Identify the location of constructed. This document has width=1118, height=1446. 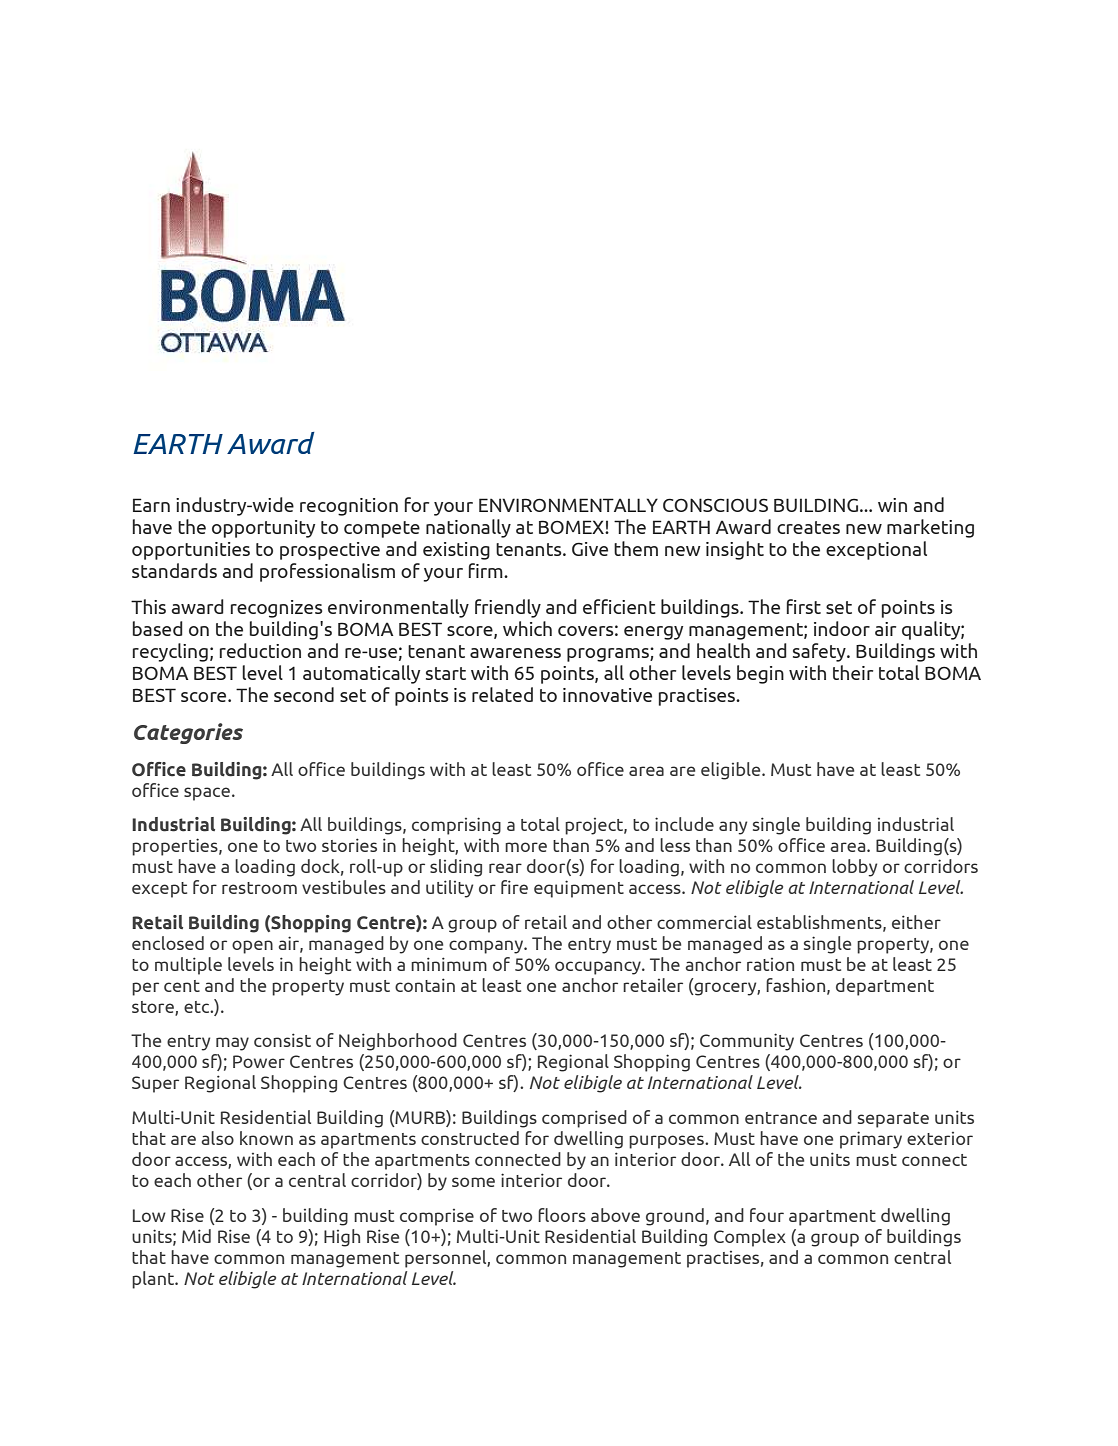
(470, 1138).
